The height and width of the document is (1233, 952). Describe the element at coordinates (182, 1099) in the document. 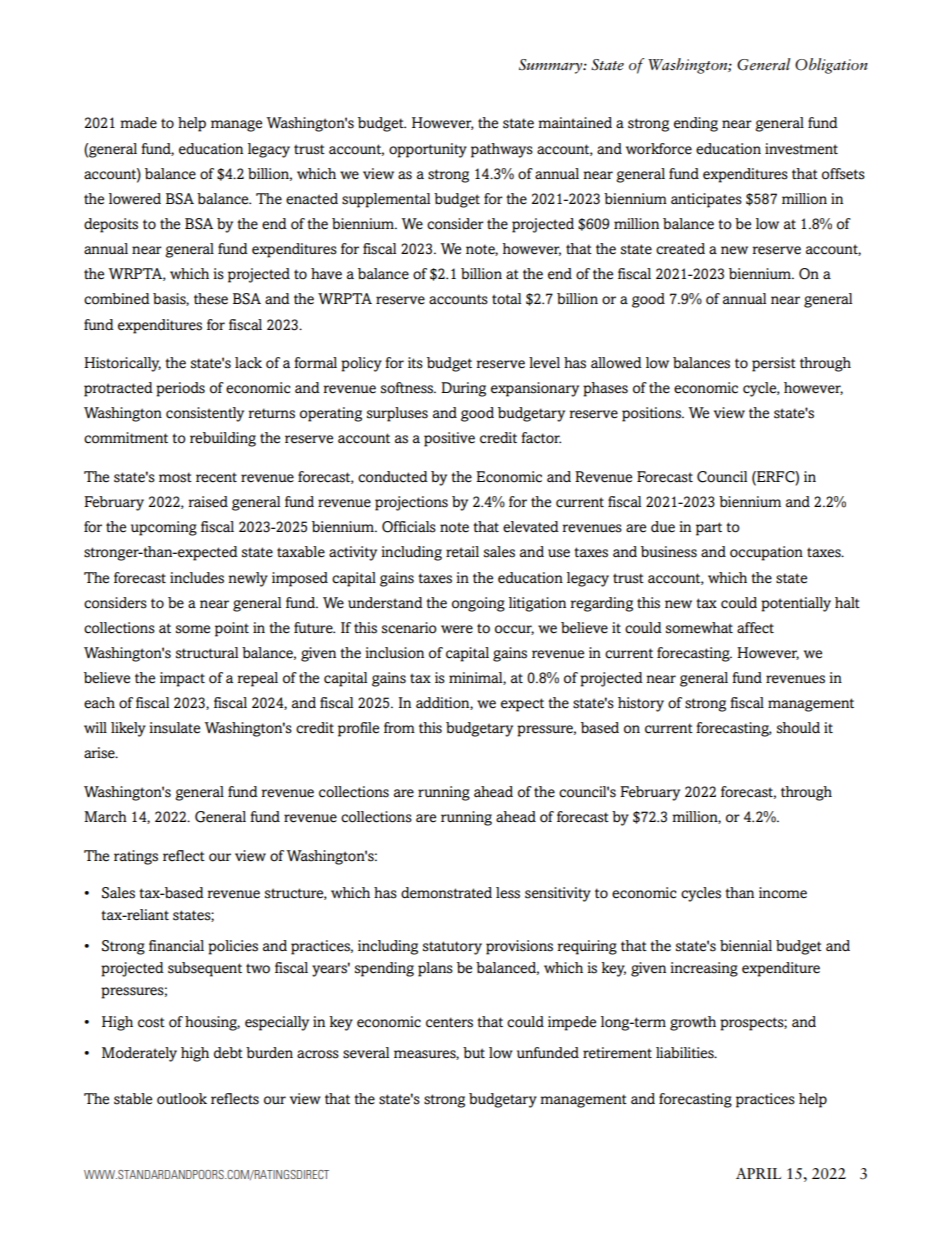

I see `outlook` at that location.
